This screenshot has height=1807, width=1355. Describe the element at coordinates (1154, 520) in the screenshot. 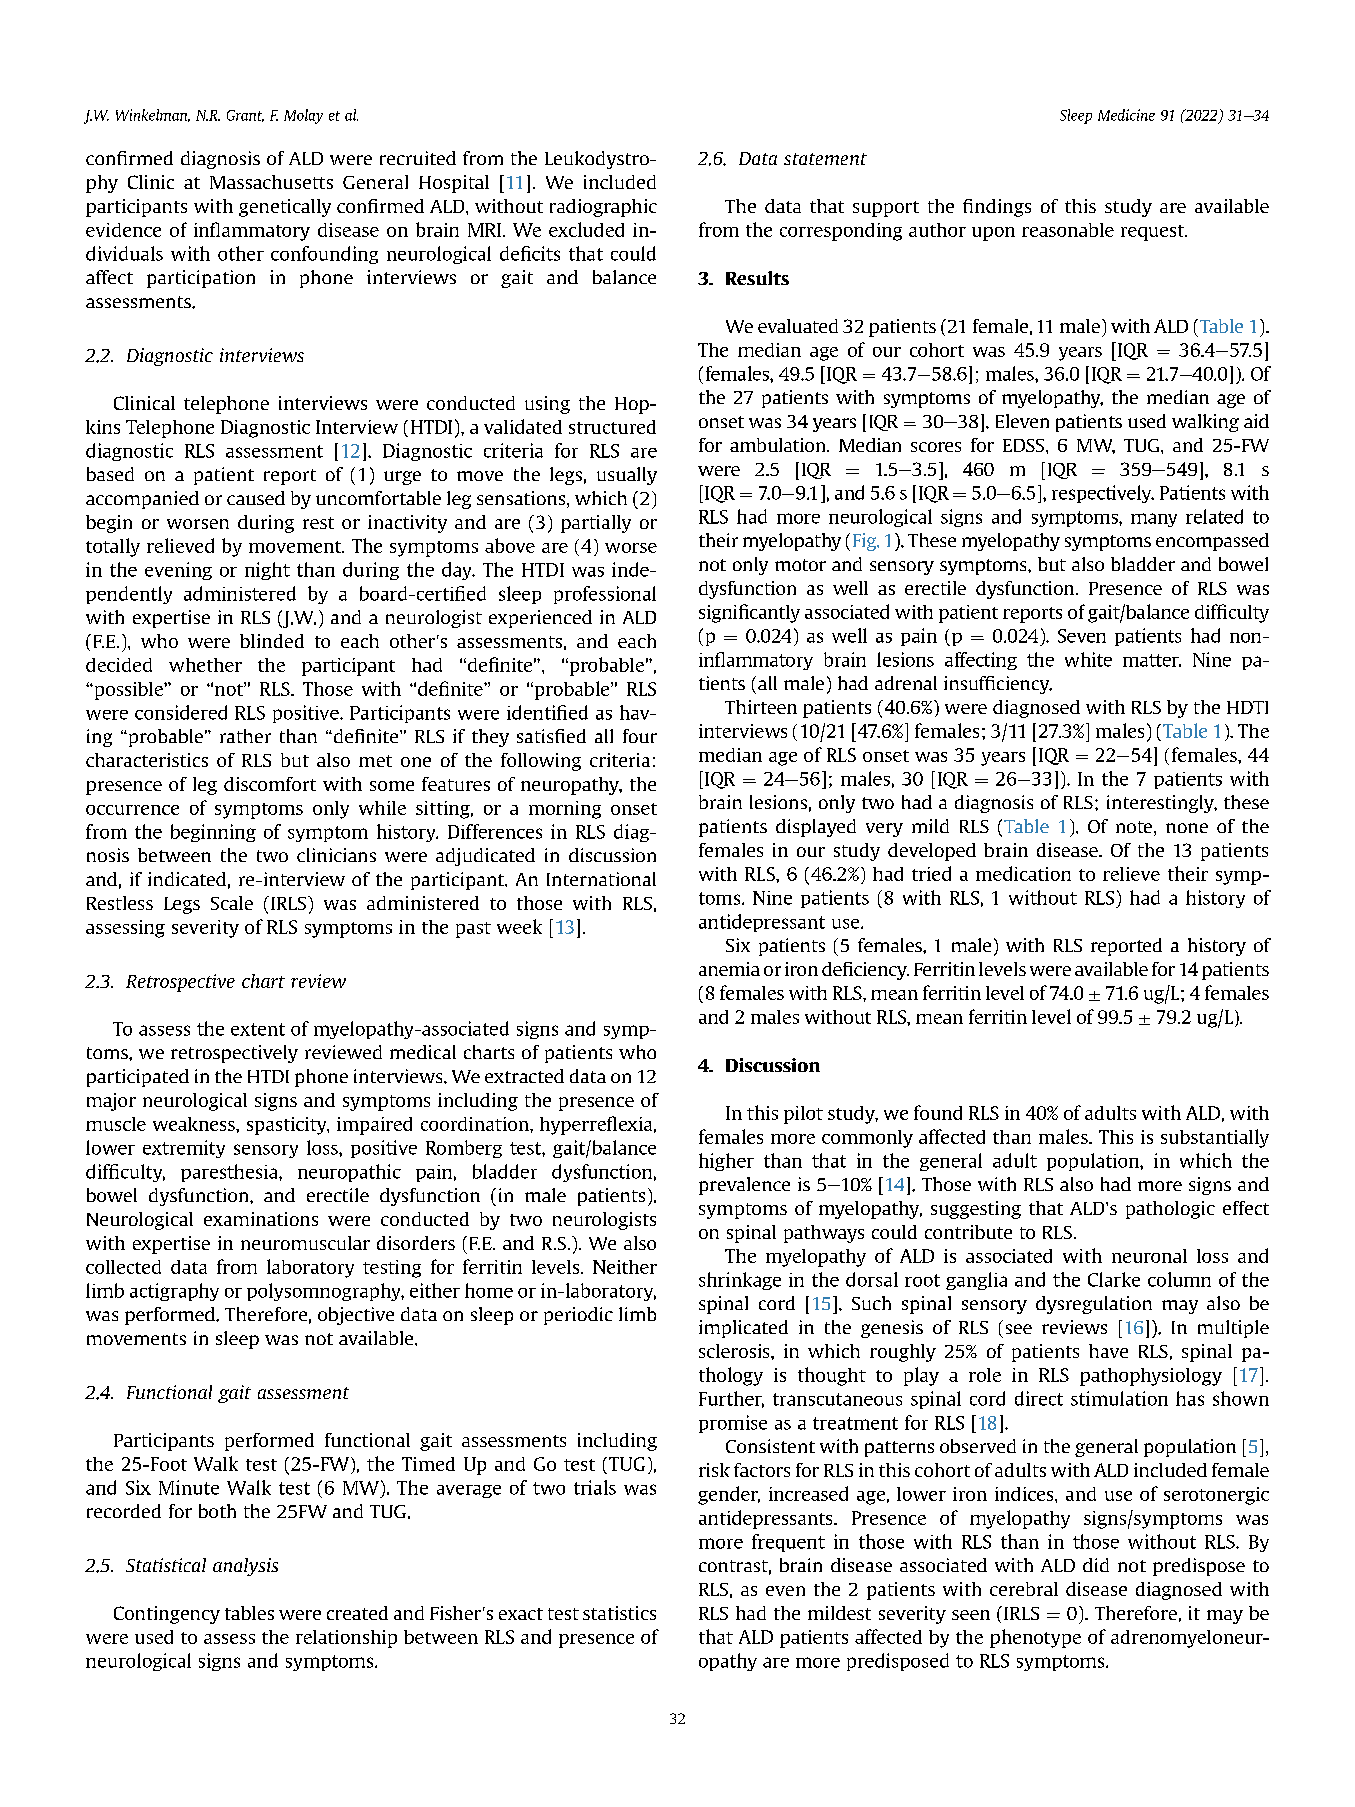

I see `many` at that location.
